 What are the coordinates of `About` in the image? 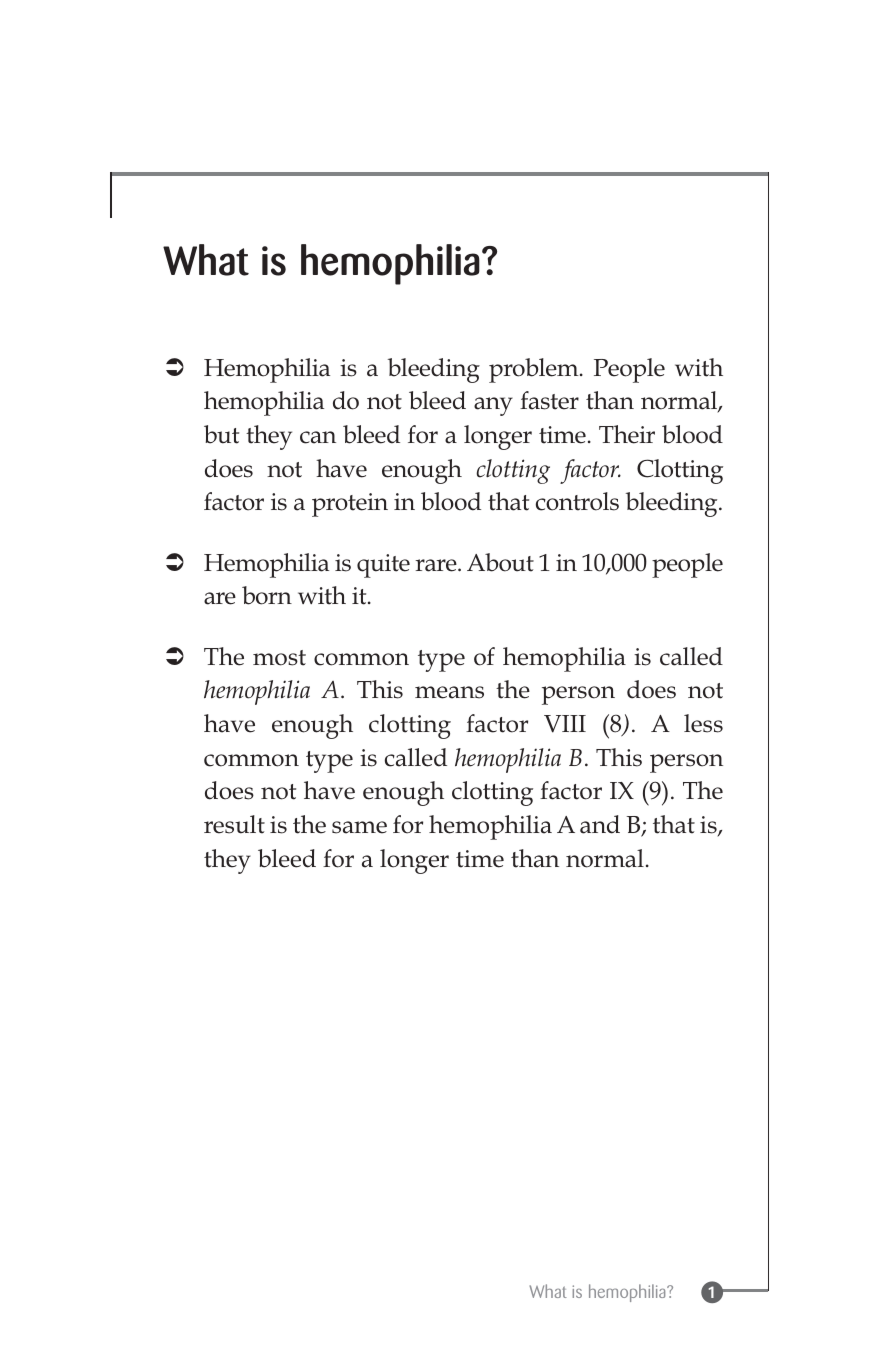 It's located at (500, 562).
